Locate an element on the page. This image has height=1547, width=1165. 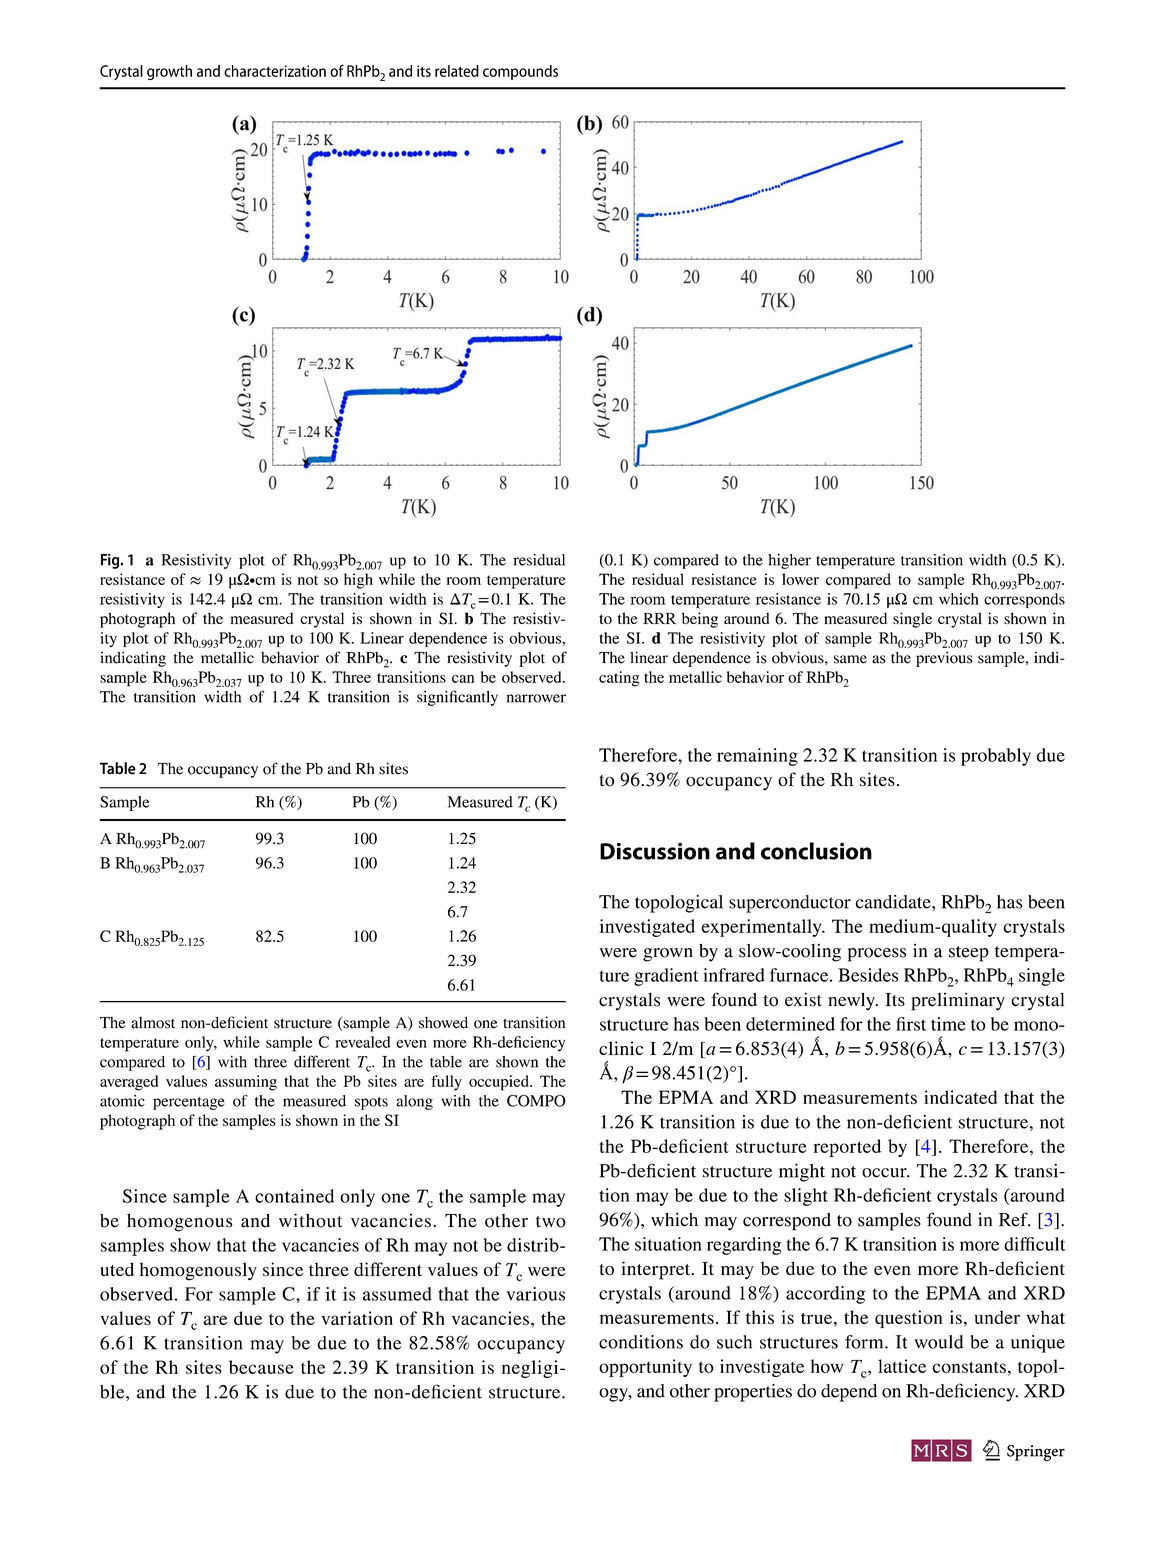
candidate is located at coordinates (894, 902).
